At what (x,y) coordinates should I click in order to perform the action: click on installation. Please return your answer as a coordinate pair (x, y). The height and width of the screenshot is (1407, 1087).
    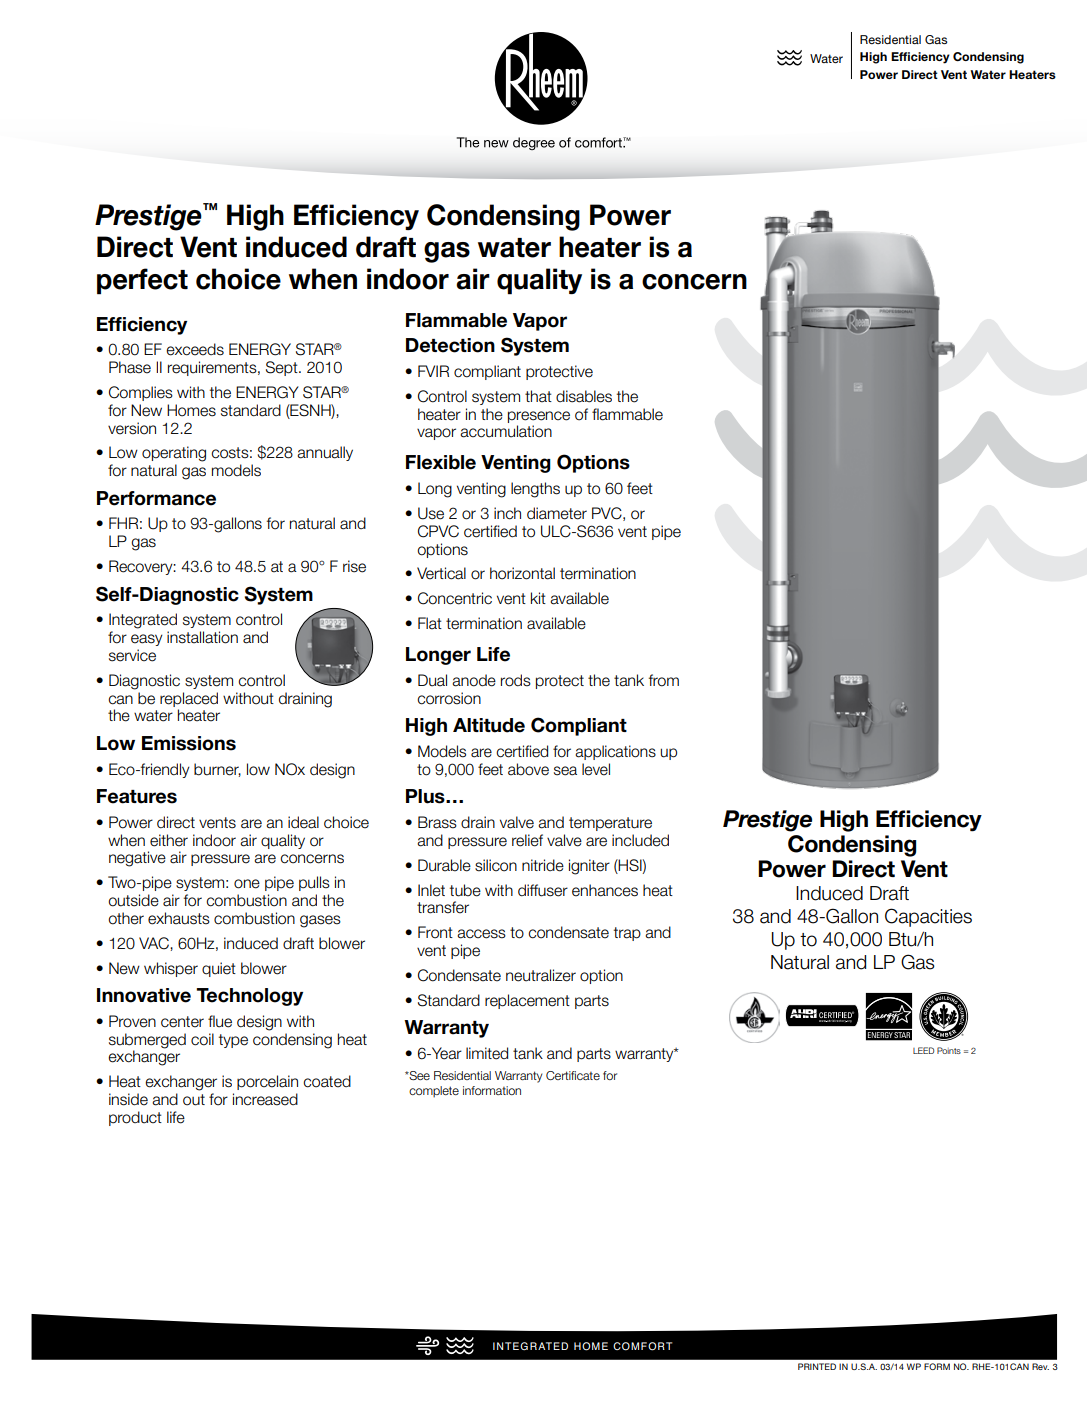
    Looking at the image, I should click on (202, 637).
